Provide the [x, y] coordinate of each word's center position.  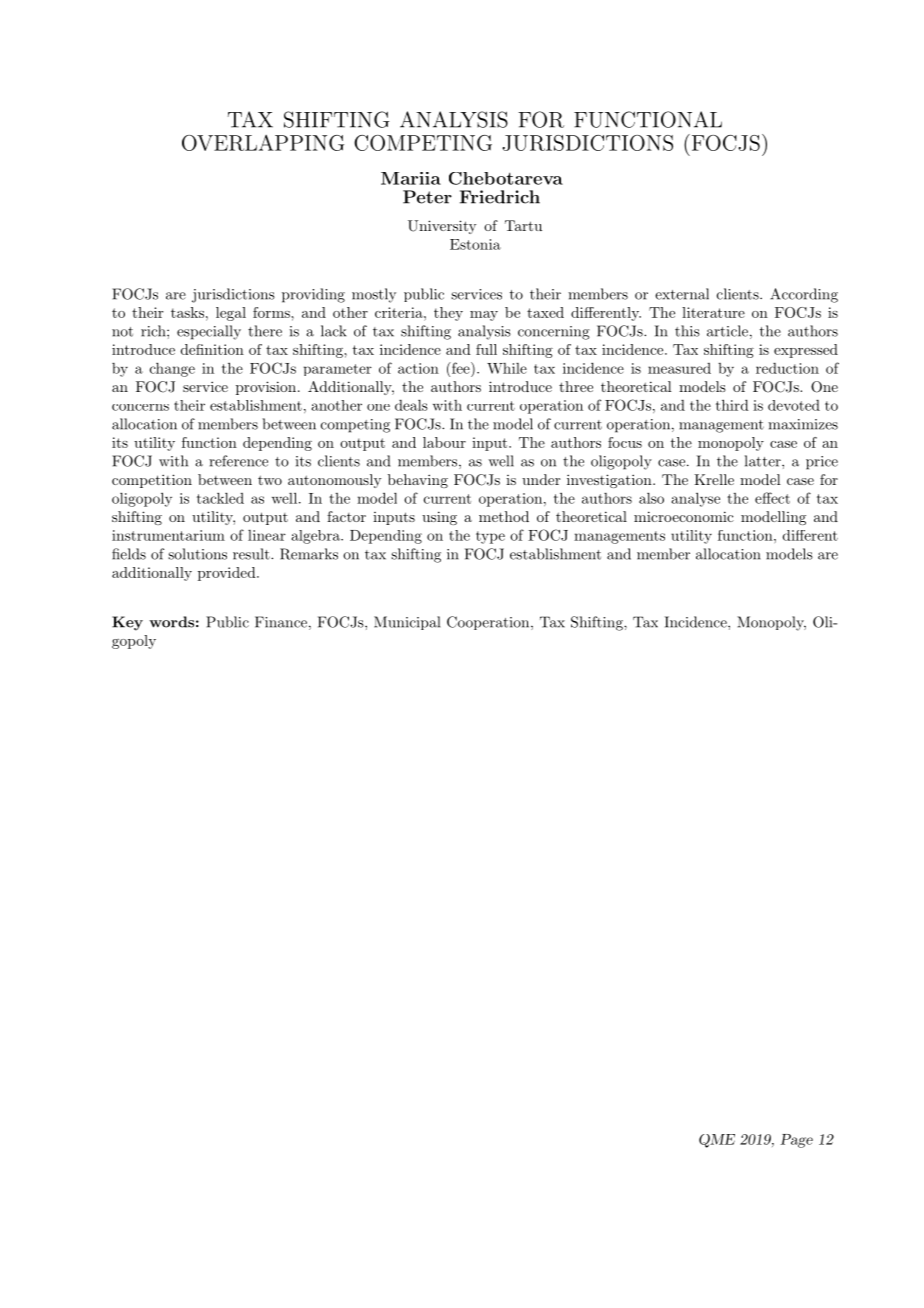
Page [796, 1141]
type [490, 537]
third [732, 405]
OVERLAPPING [263, 143]
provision [266, 388]
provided [228, 574]
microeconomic [684, 516]
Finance [281, 622]
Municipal [407, 623]
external [682, 294]
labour [444, 442]
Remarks [309, 554]
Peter [427, 197]
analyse [696, 499]
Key [127, 623]
